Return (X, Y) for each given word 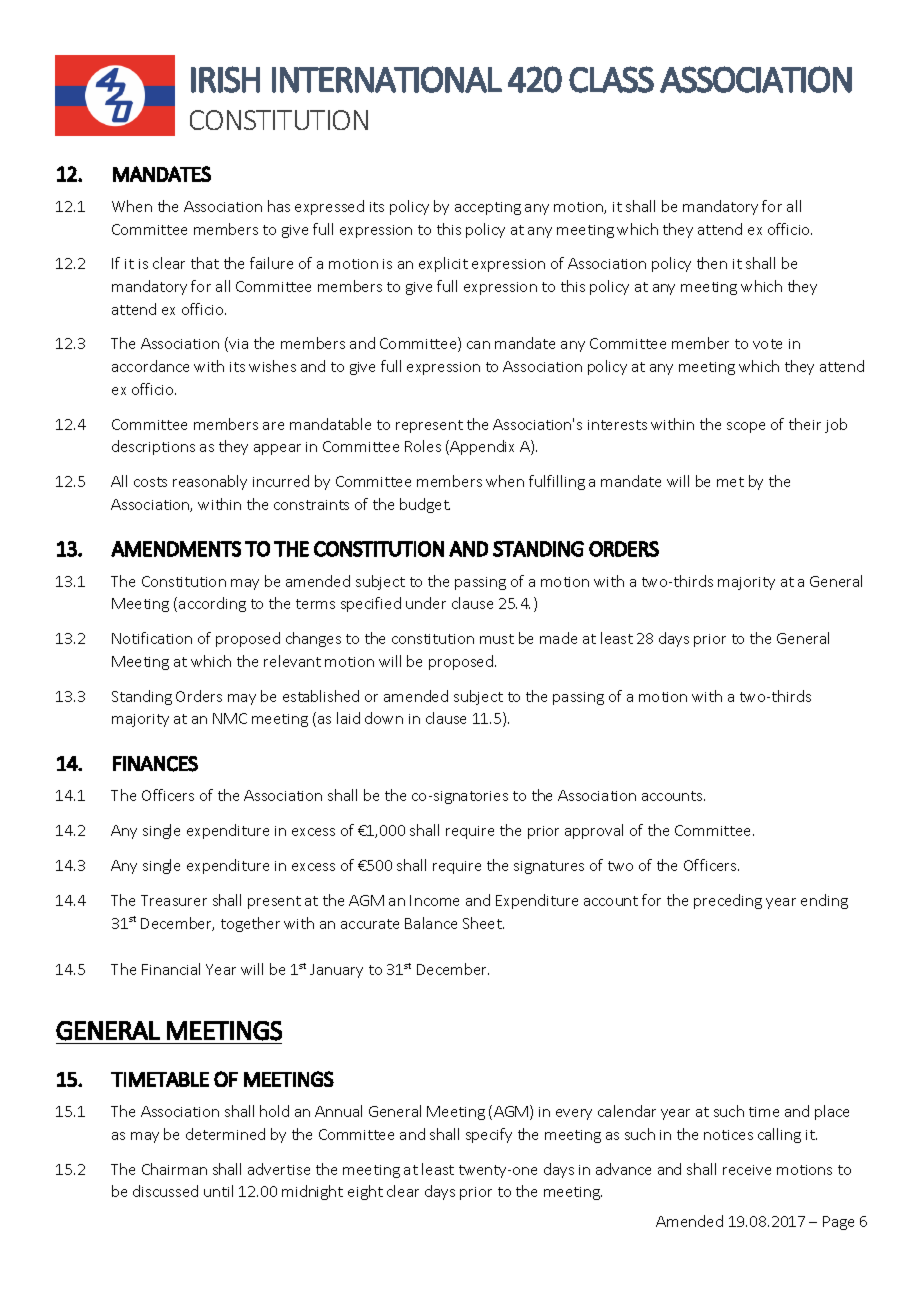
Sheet (483, 923)
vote (767, 344)
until (218, 1191)
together (250, 924)
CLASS (611, 79)
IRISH (225, 79)
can (478, 345)
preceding (728, 901)
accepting (488, 208)
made (558, 638)
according (212, 604)
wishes (272, 366)
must (497, 639)
